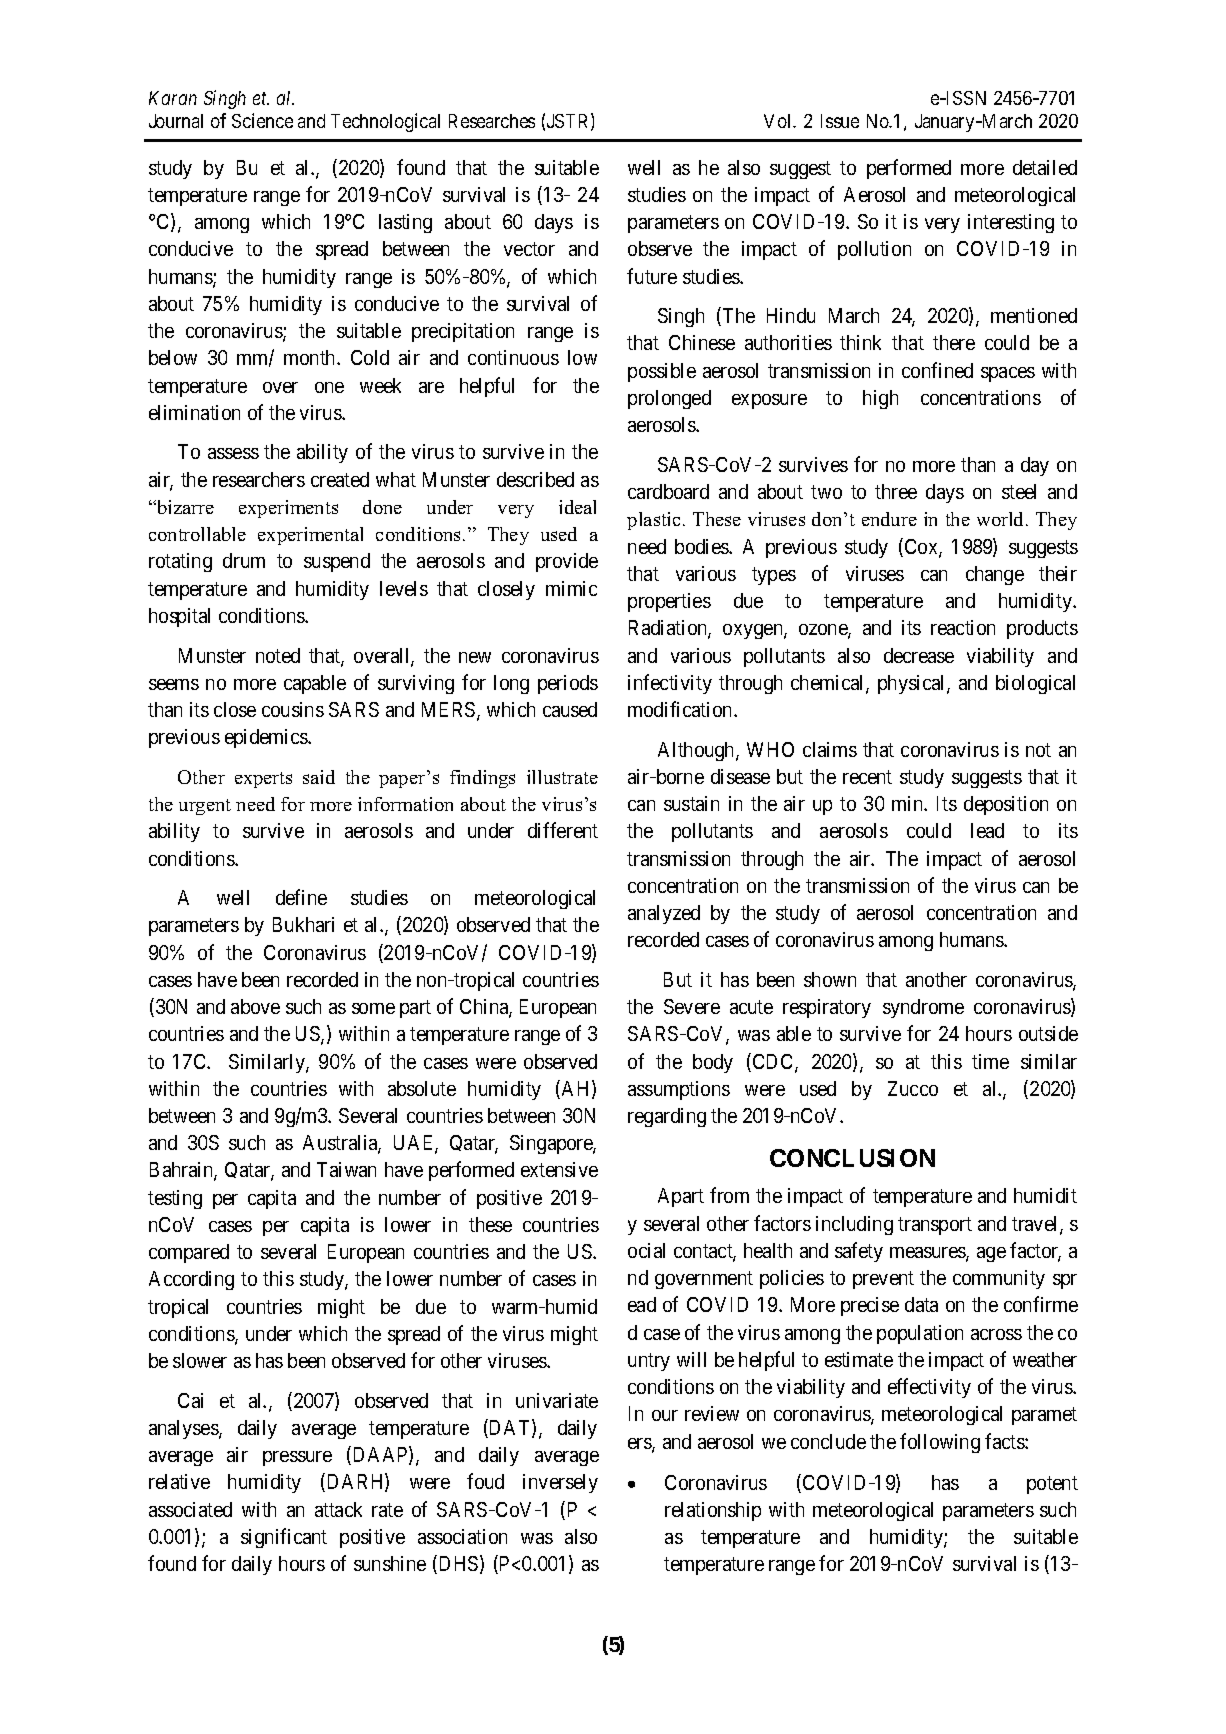 This document has height=1734, width=1226. What do you see at coordinates (284, 1538) in the document?
I see `significant` at bounding box center [284, 1538].
